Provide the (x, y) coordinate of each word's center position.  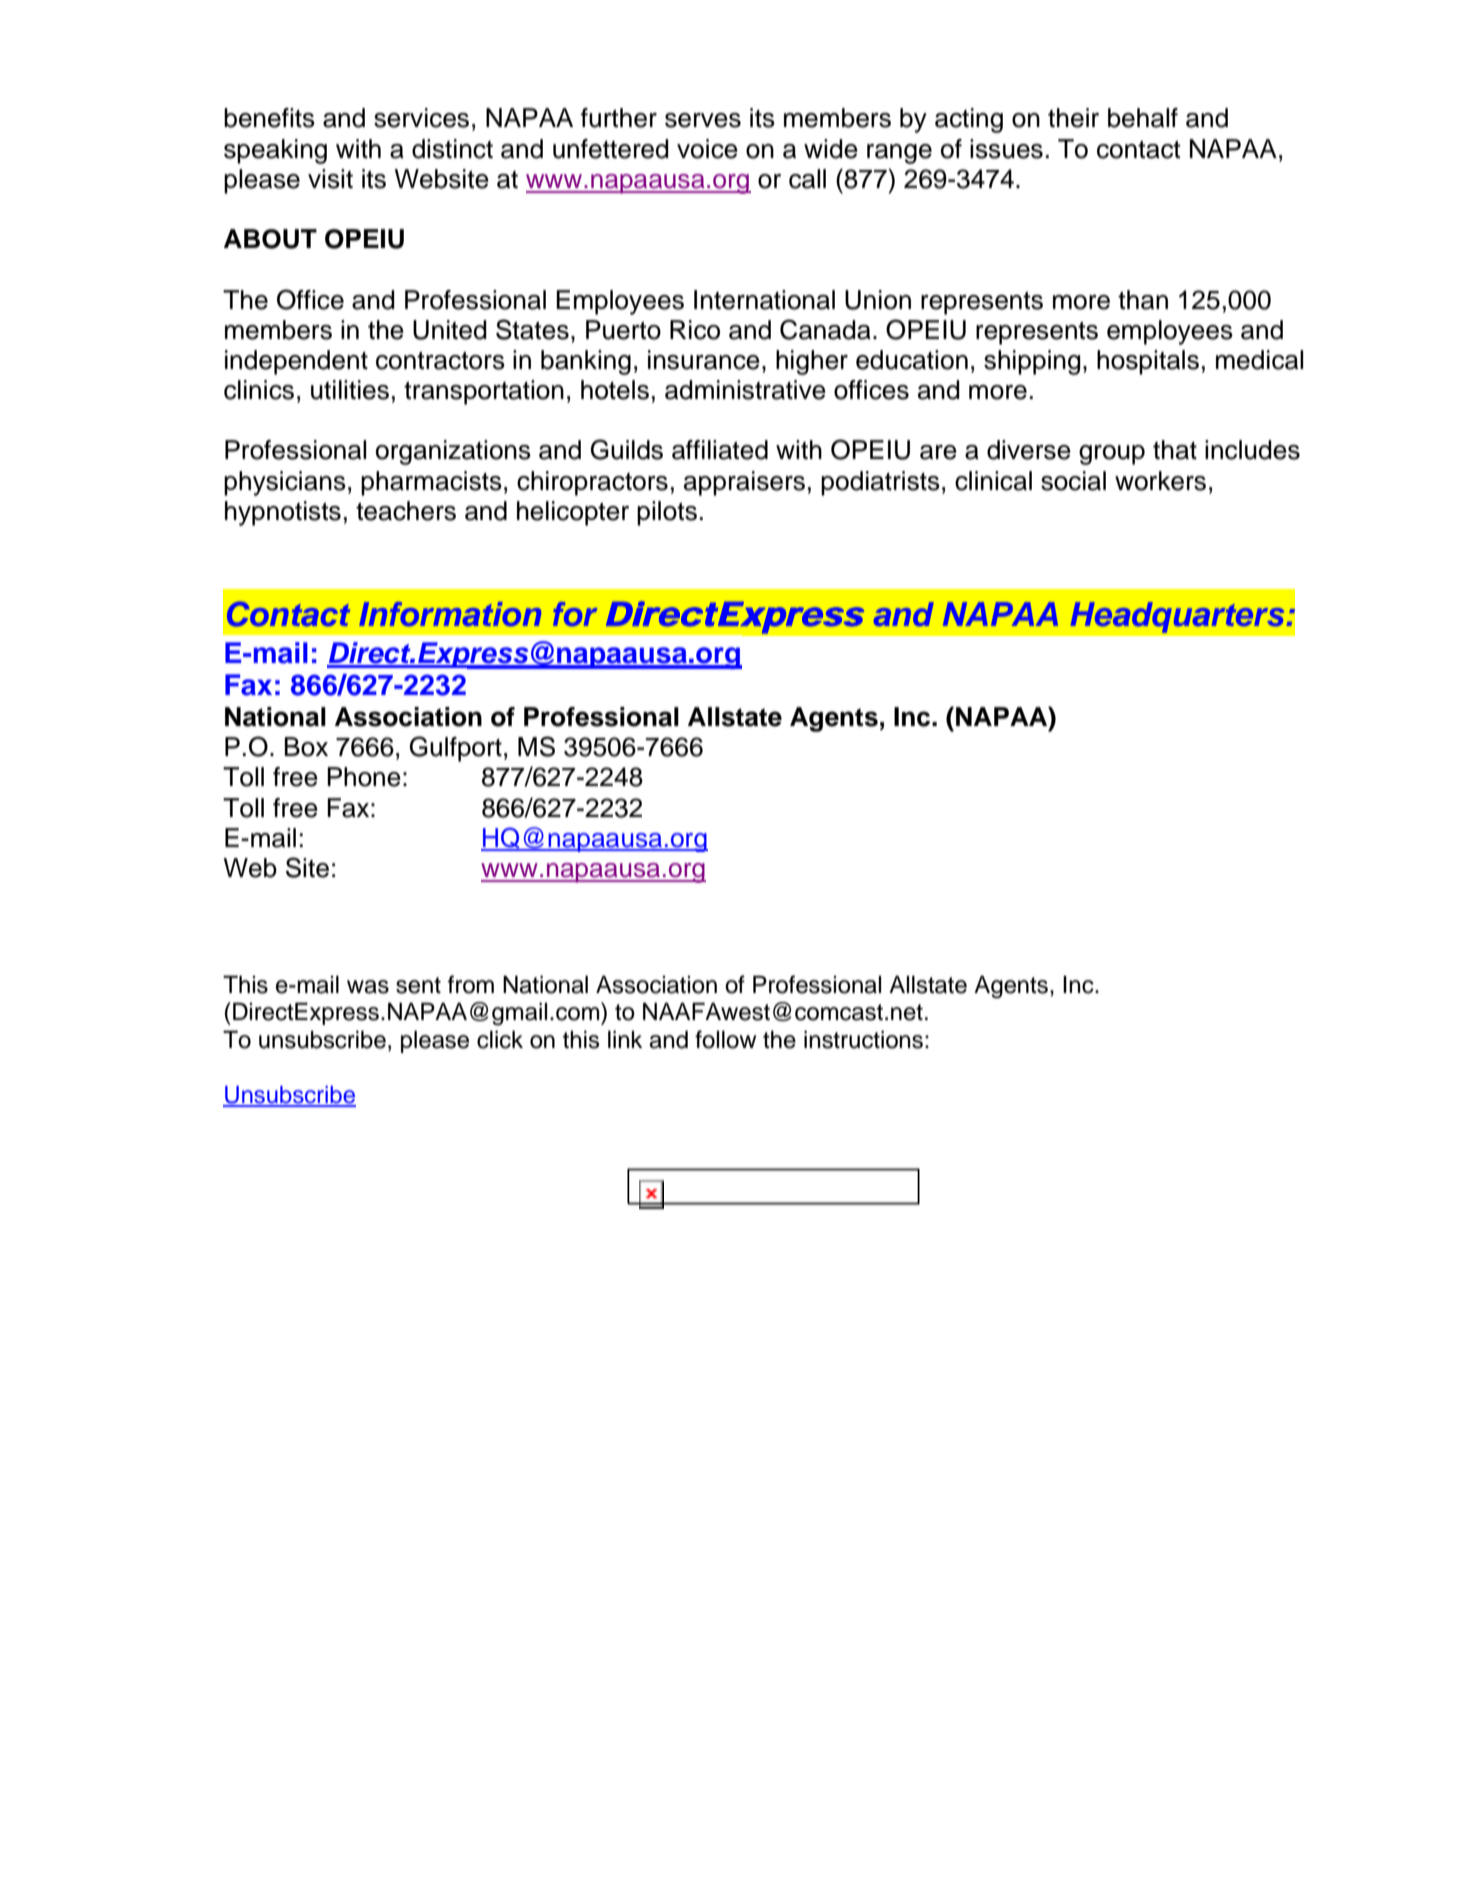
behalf (1143, 118)
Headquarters (1177, 617)
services (421, 118)
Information (450, 614)
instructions (863, 1039)
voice (707, 149)
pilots (667, 513)
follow (725, 1039)
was (368, 987)
